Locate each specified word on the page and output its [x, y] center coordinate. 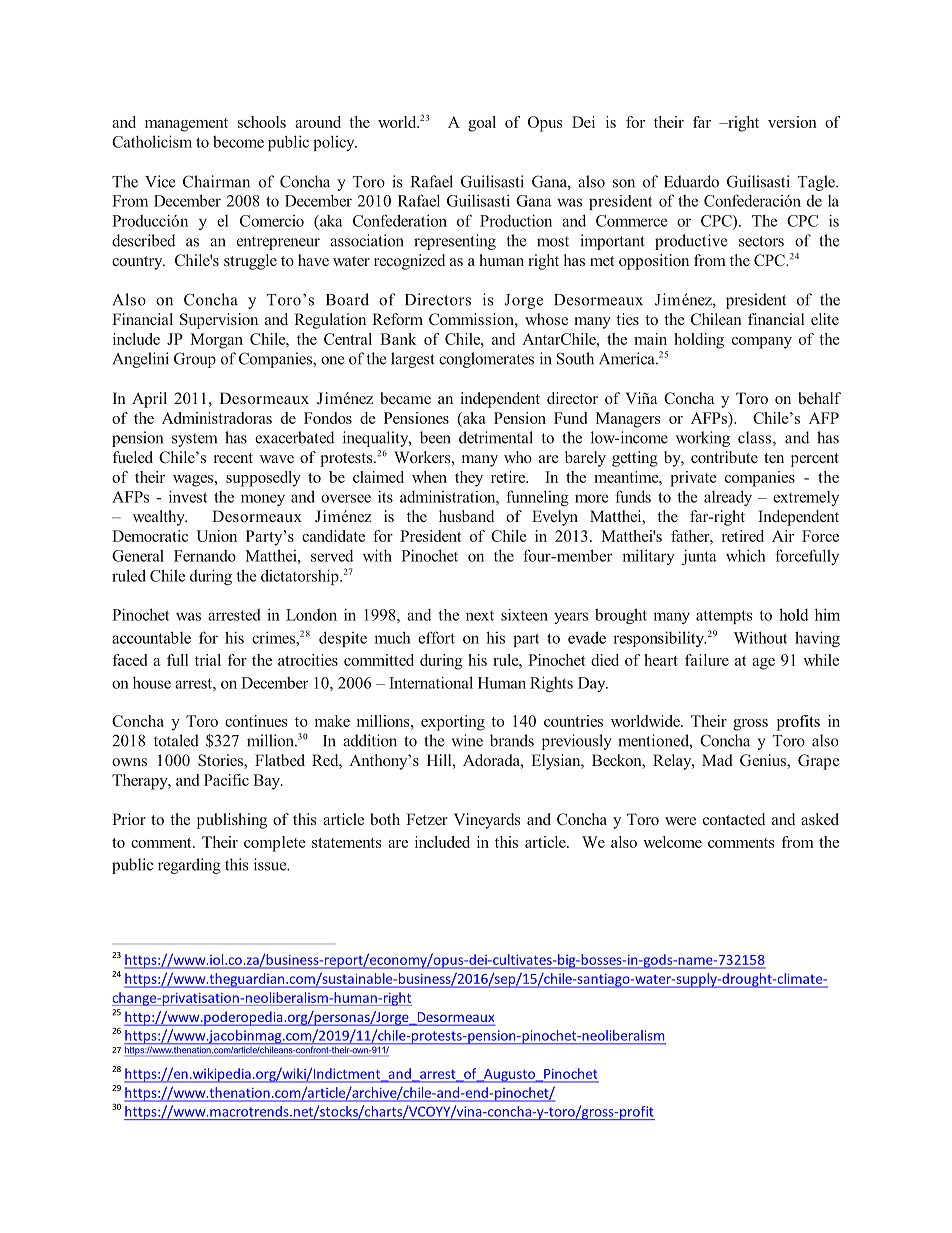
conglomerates [486, 360]
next [480, 616]
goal [482, 124]
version [792, 122]
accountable [151, 637]
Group [195, 360]
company [762, 343]
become [238, 142]
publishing [232, 821]
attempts [724, 617]
